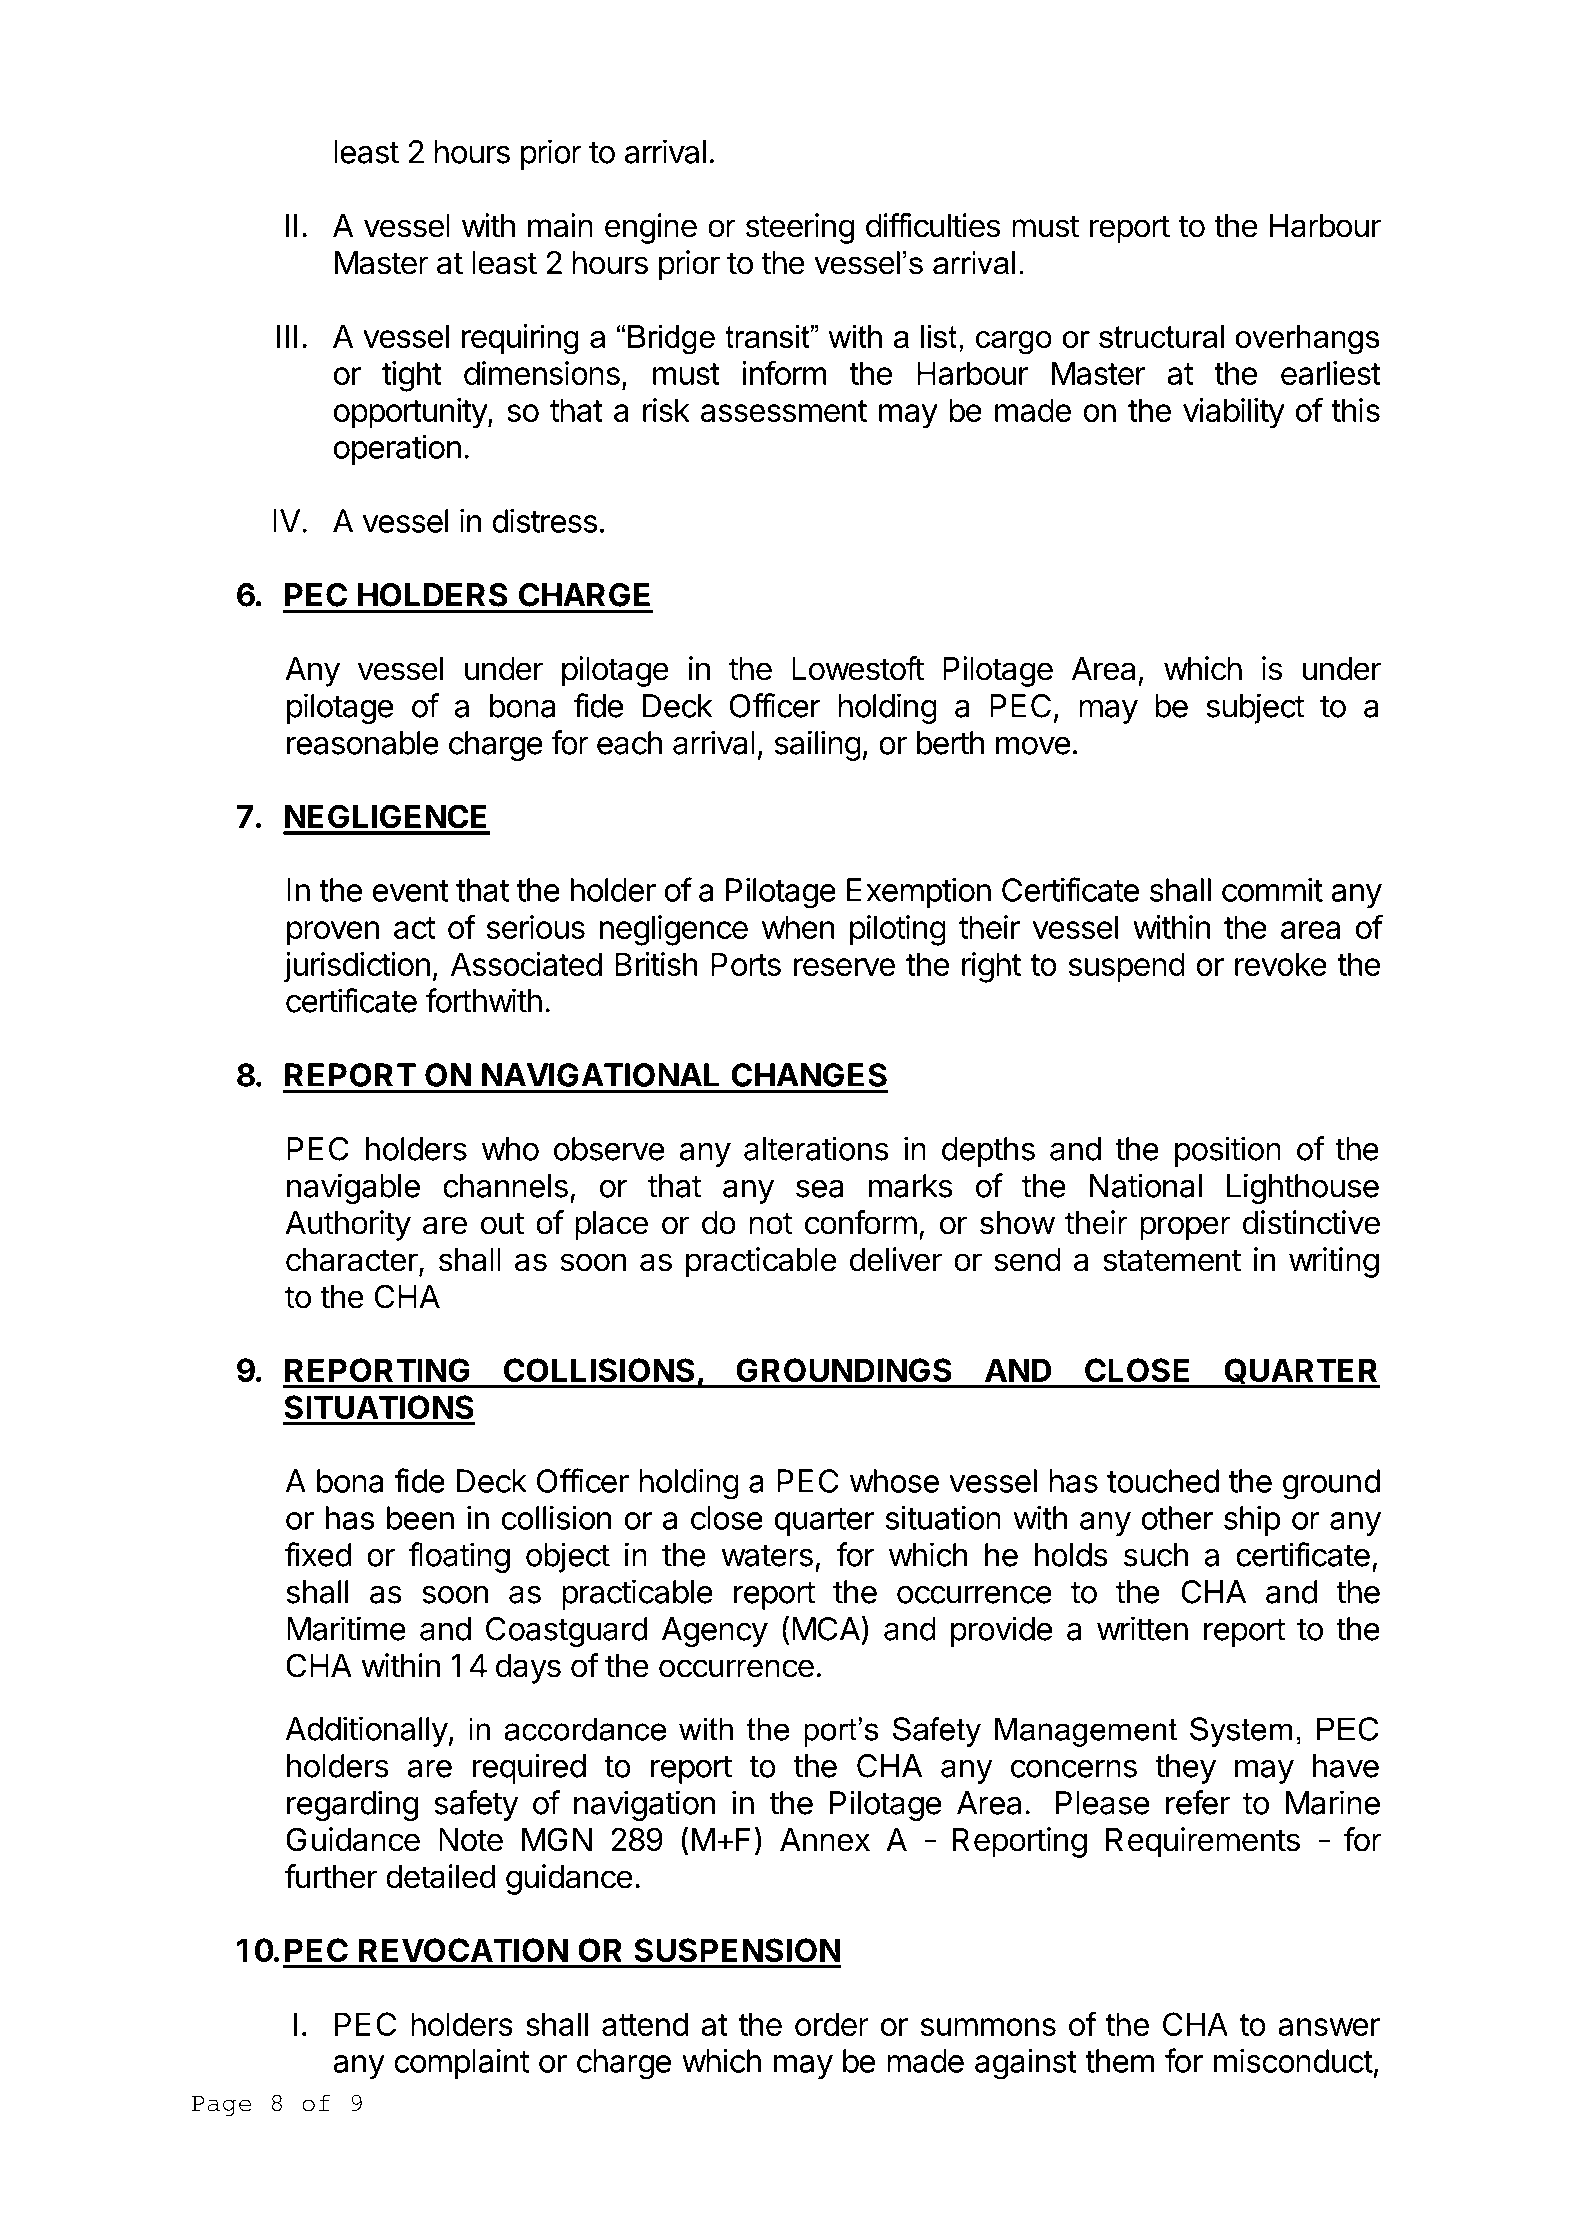 The width and height of the image is (1570, 2220). I want to click on sailing, so click(818, 745).
